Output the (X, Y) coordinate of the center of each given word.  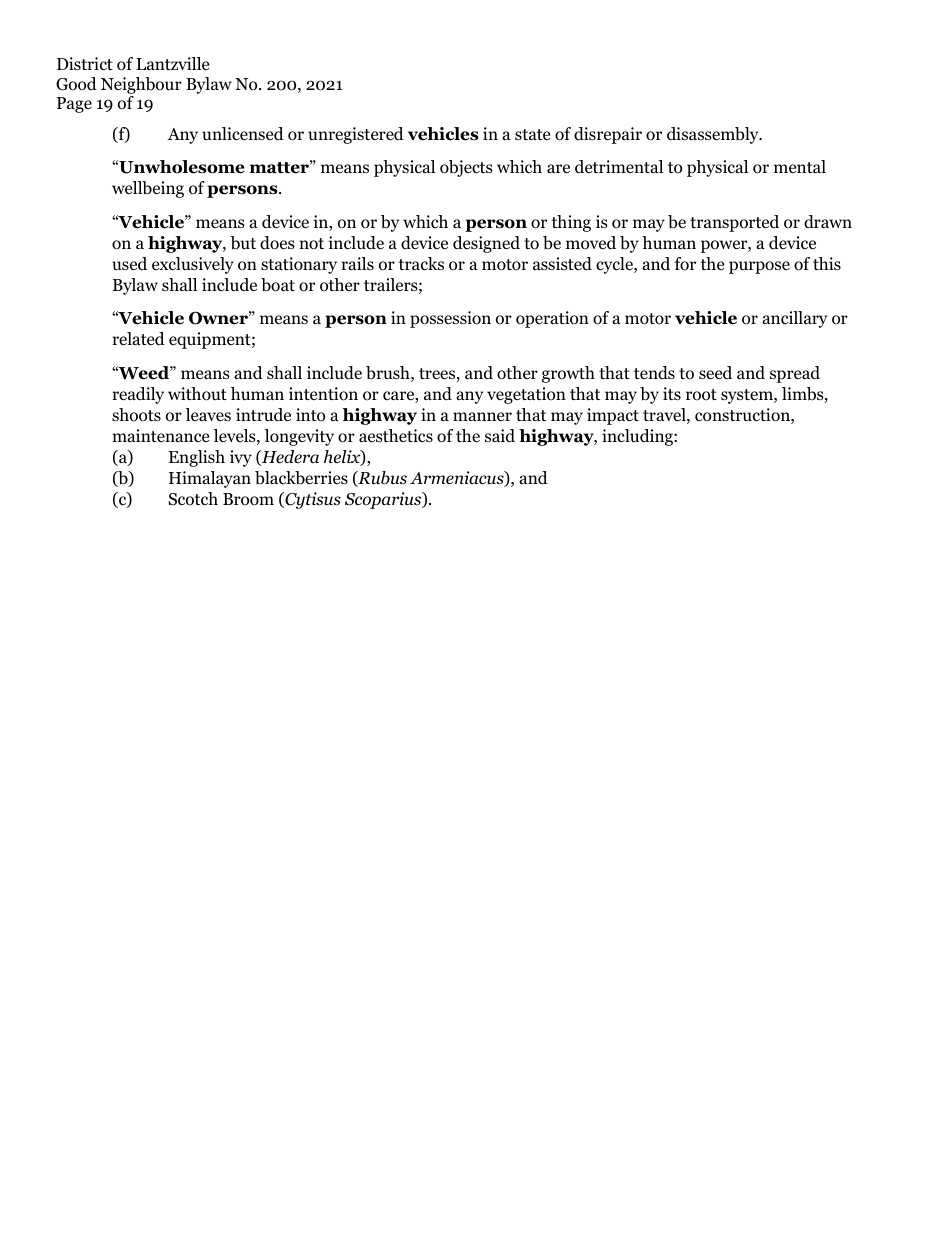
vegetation (526, 395)
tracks (421, 263)
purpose (759, 267)
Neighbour (141, 85)
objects (466, 168)
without (197, 394)
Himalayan (210, 479)
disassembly (714, 135)
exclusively (193, 265)
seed (715, 373)
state (532, 134)
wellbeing (148, 189)
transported (734, 223)
